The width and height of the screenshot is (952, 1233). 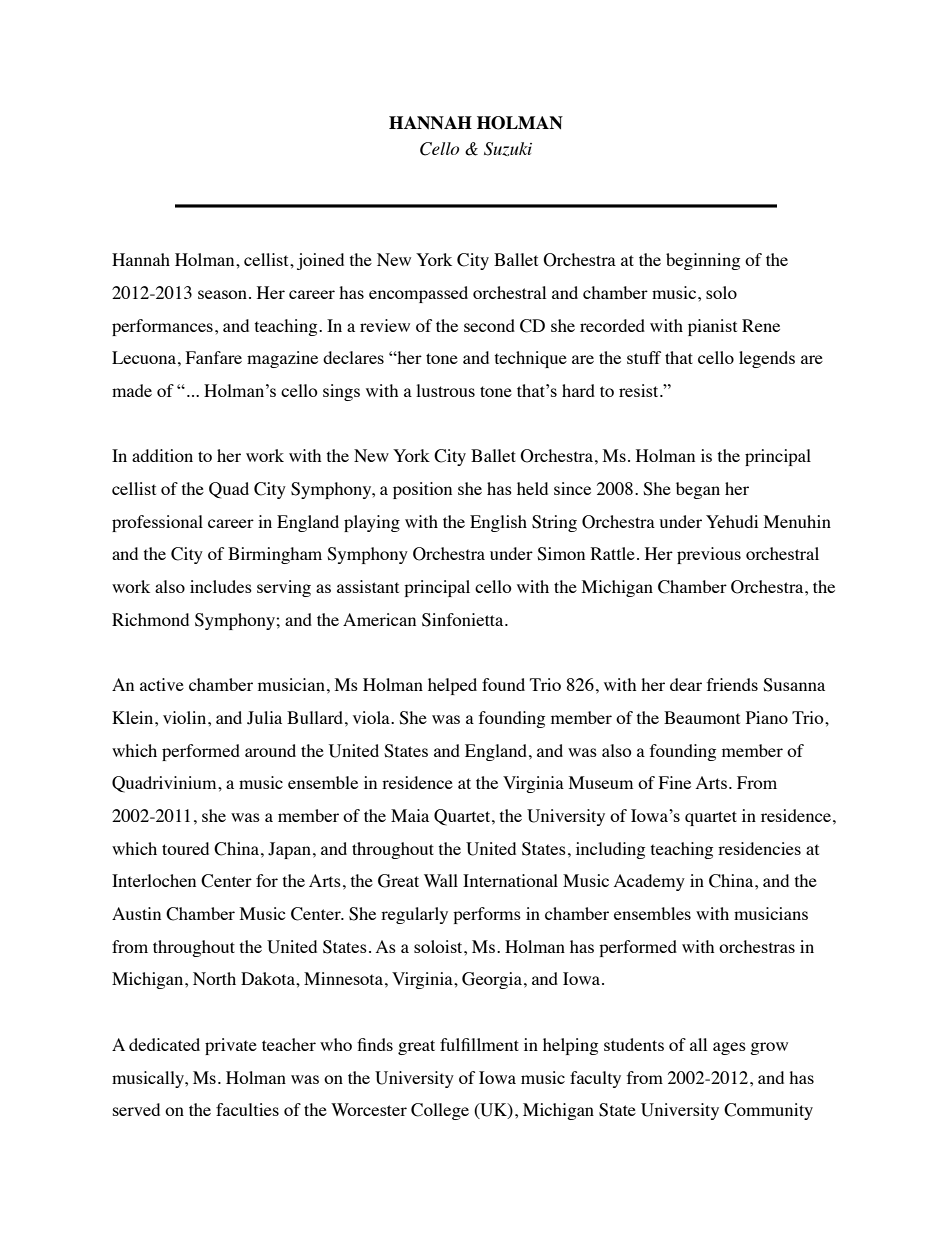 What do you see at coordinates (157, 523) in the screenshot?
I see `professional` at bounding box center [157, 523].
